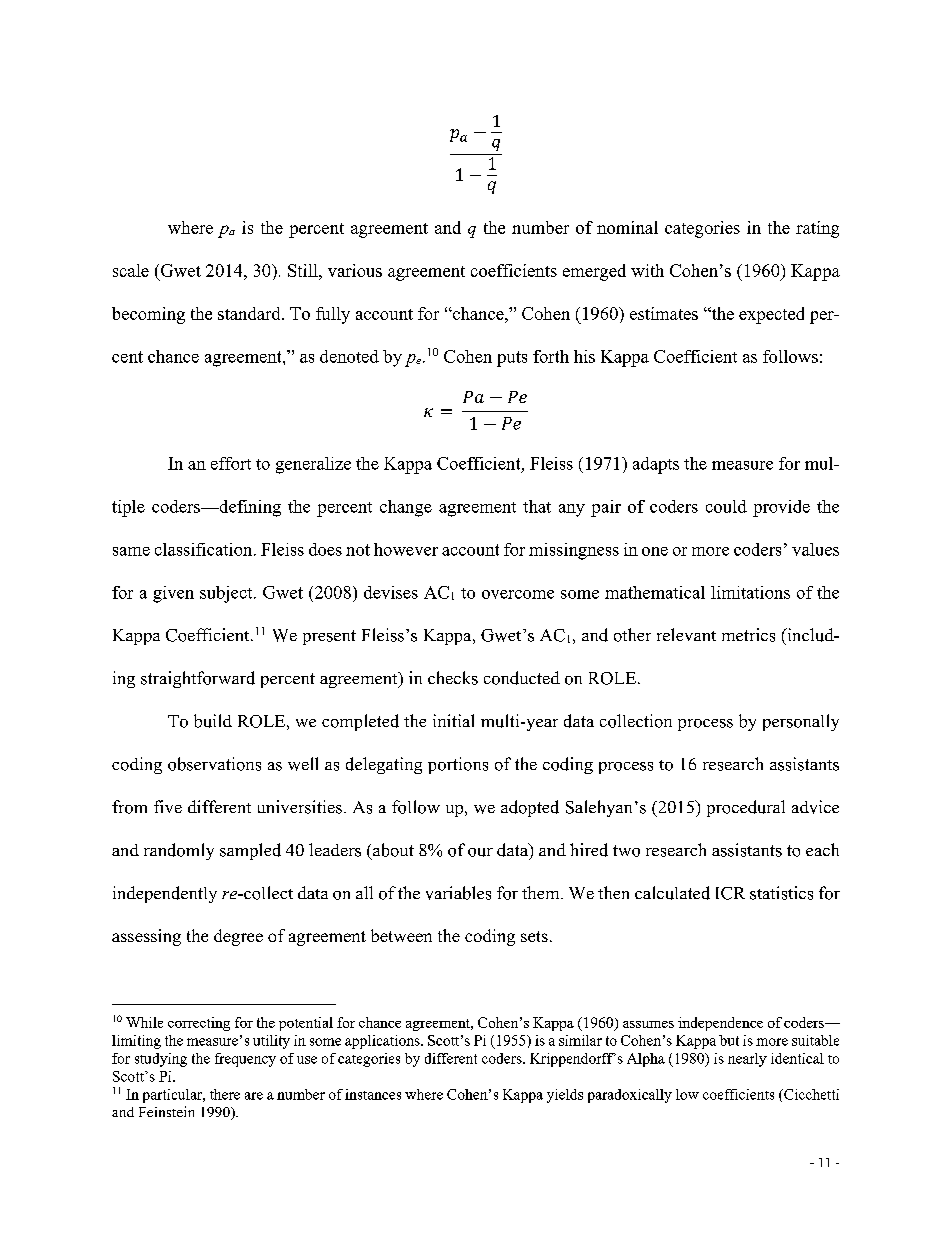 The height and width of the screenshot is (1233, 952). I want to click on scale, so click(131, 270).
